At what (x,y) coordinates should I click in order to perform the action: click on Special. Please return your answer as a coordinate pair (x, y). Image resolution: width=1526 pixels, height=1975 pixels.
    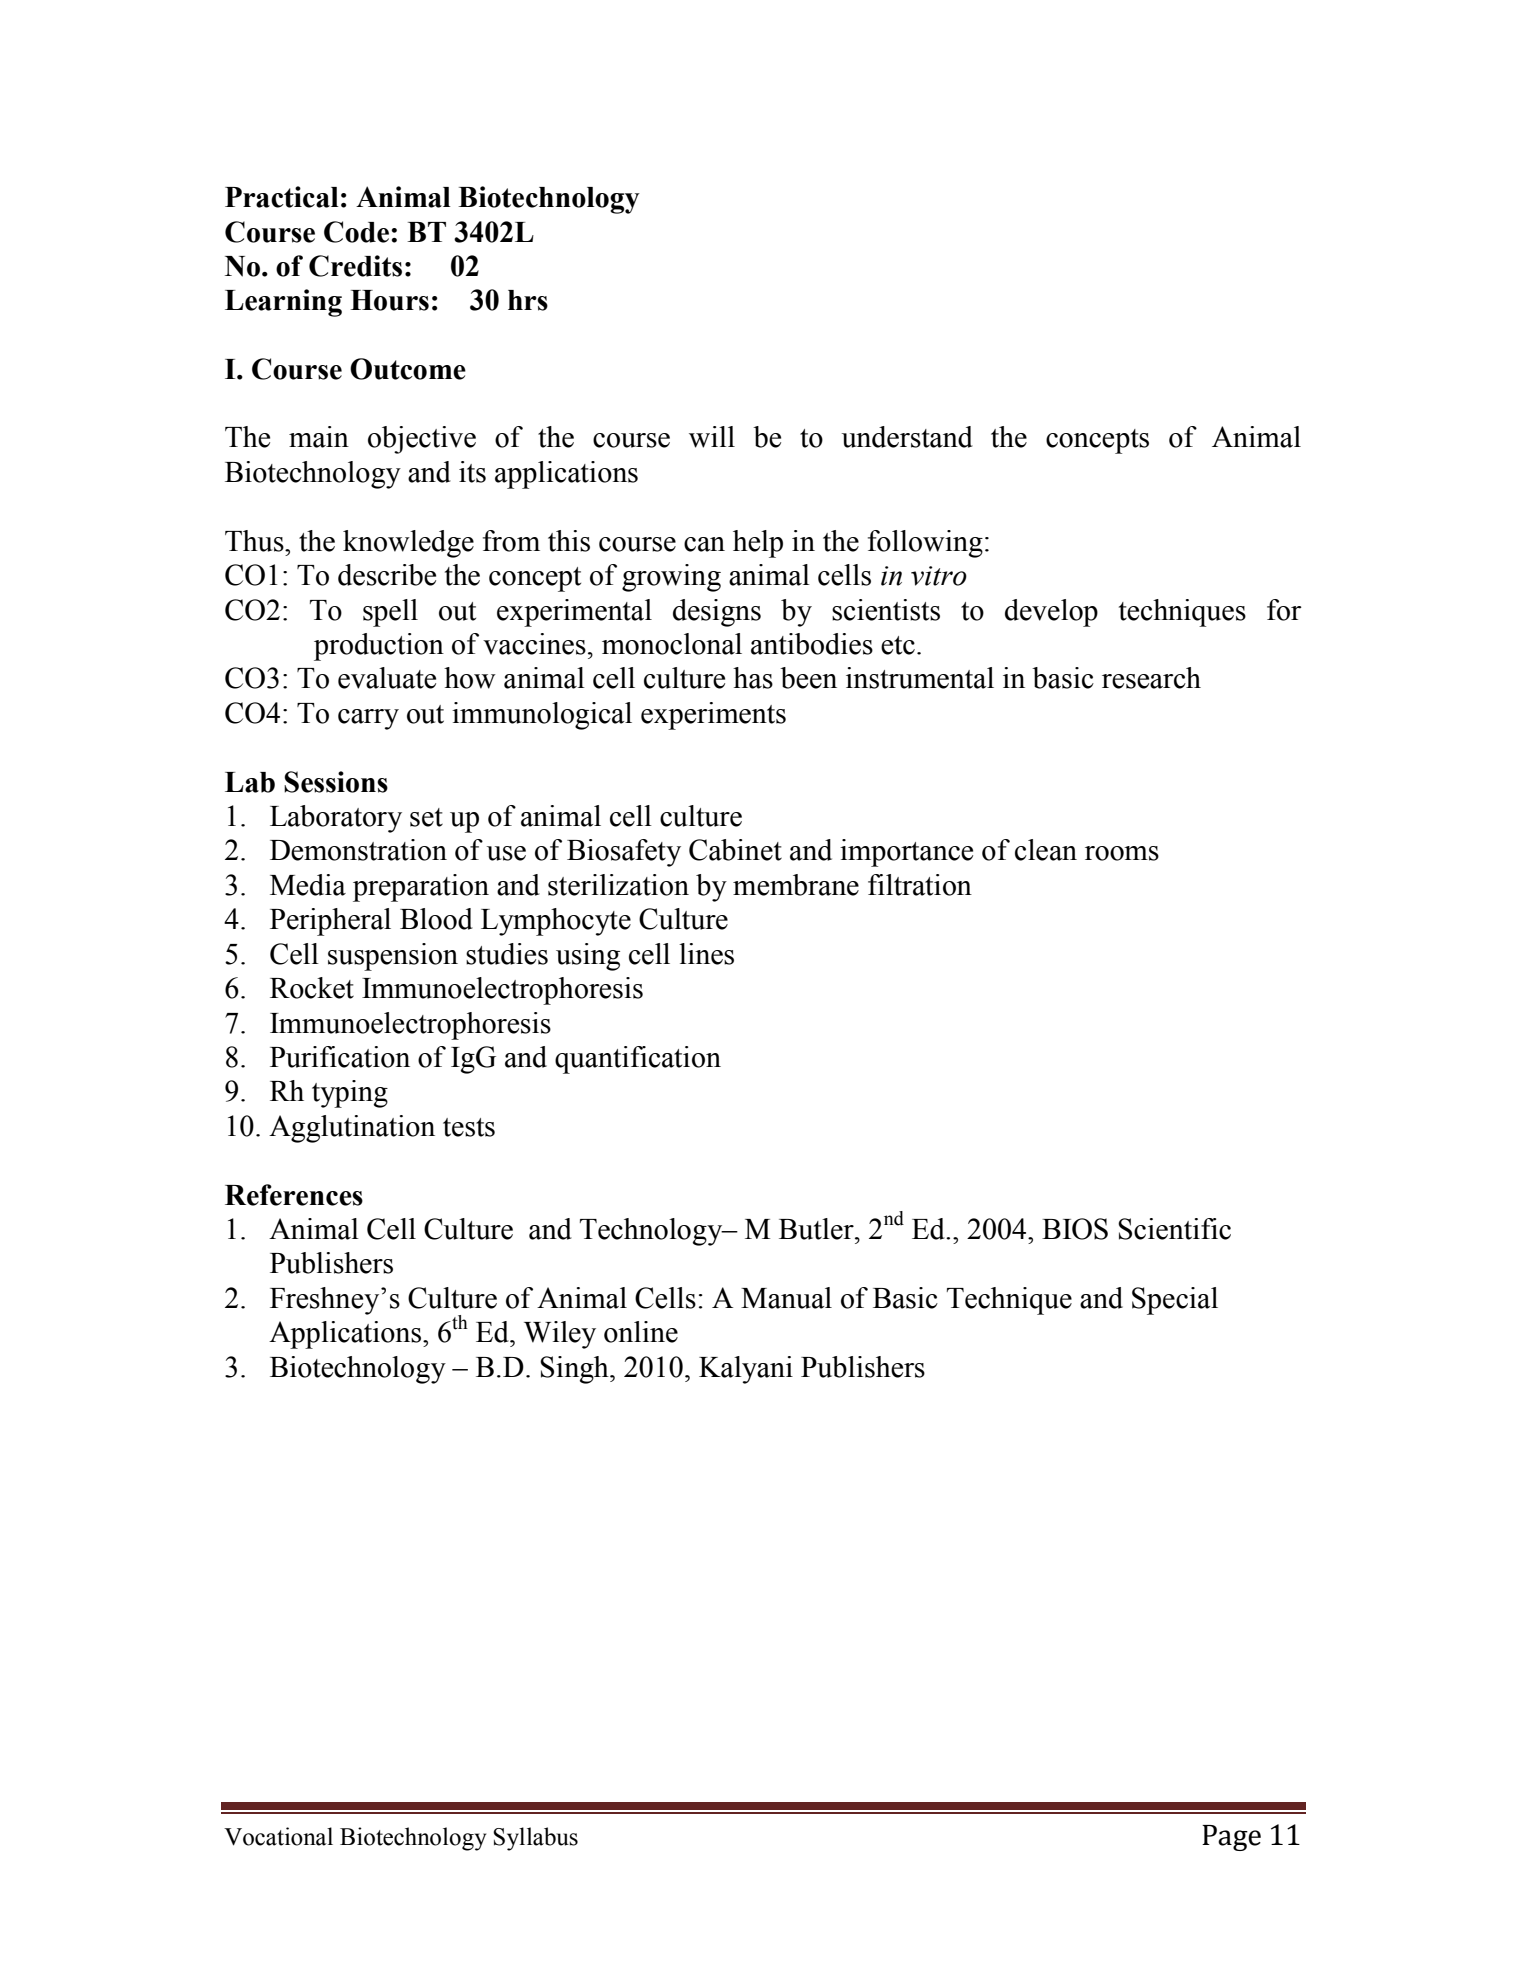
    Looking at the image, I should click on (1175, 1301).
